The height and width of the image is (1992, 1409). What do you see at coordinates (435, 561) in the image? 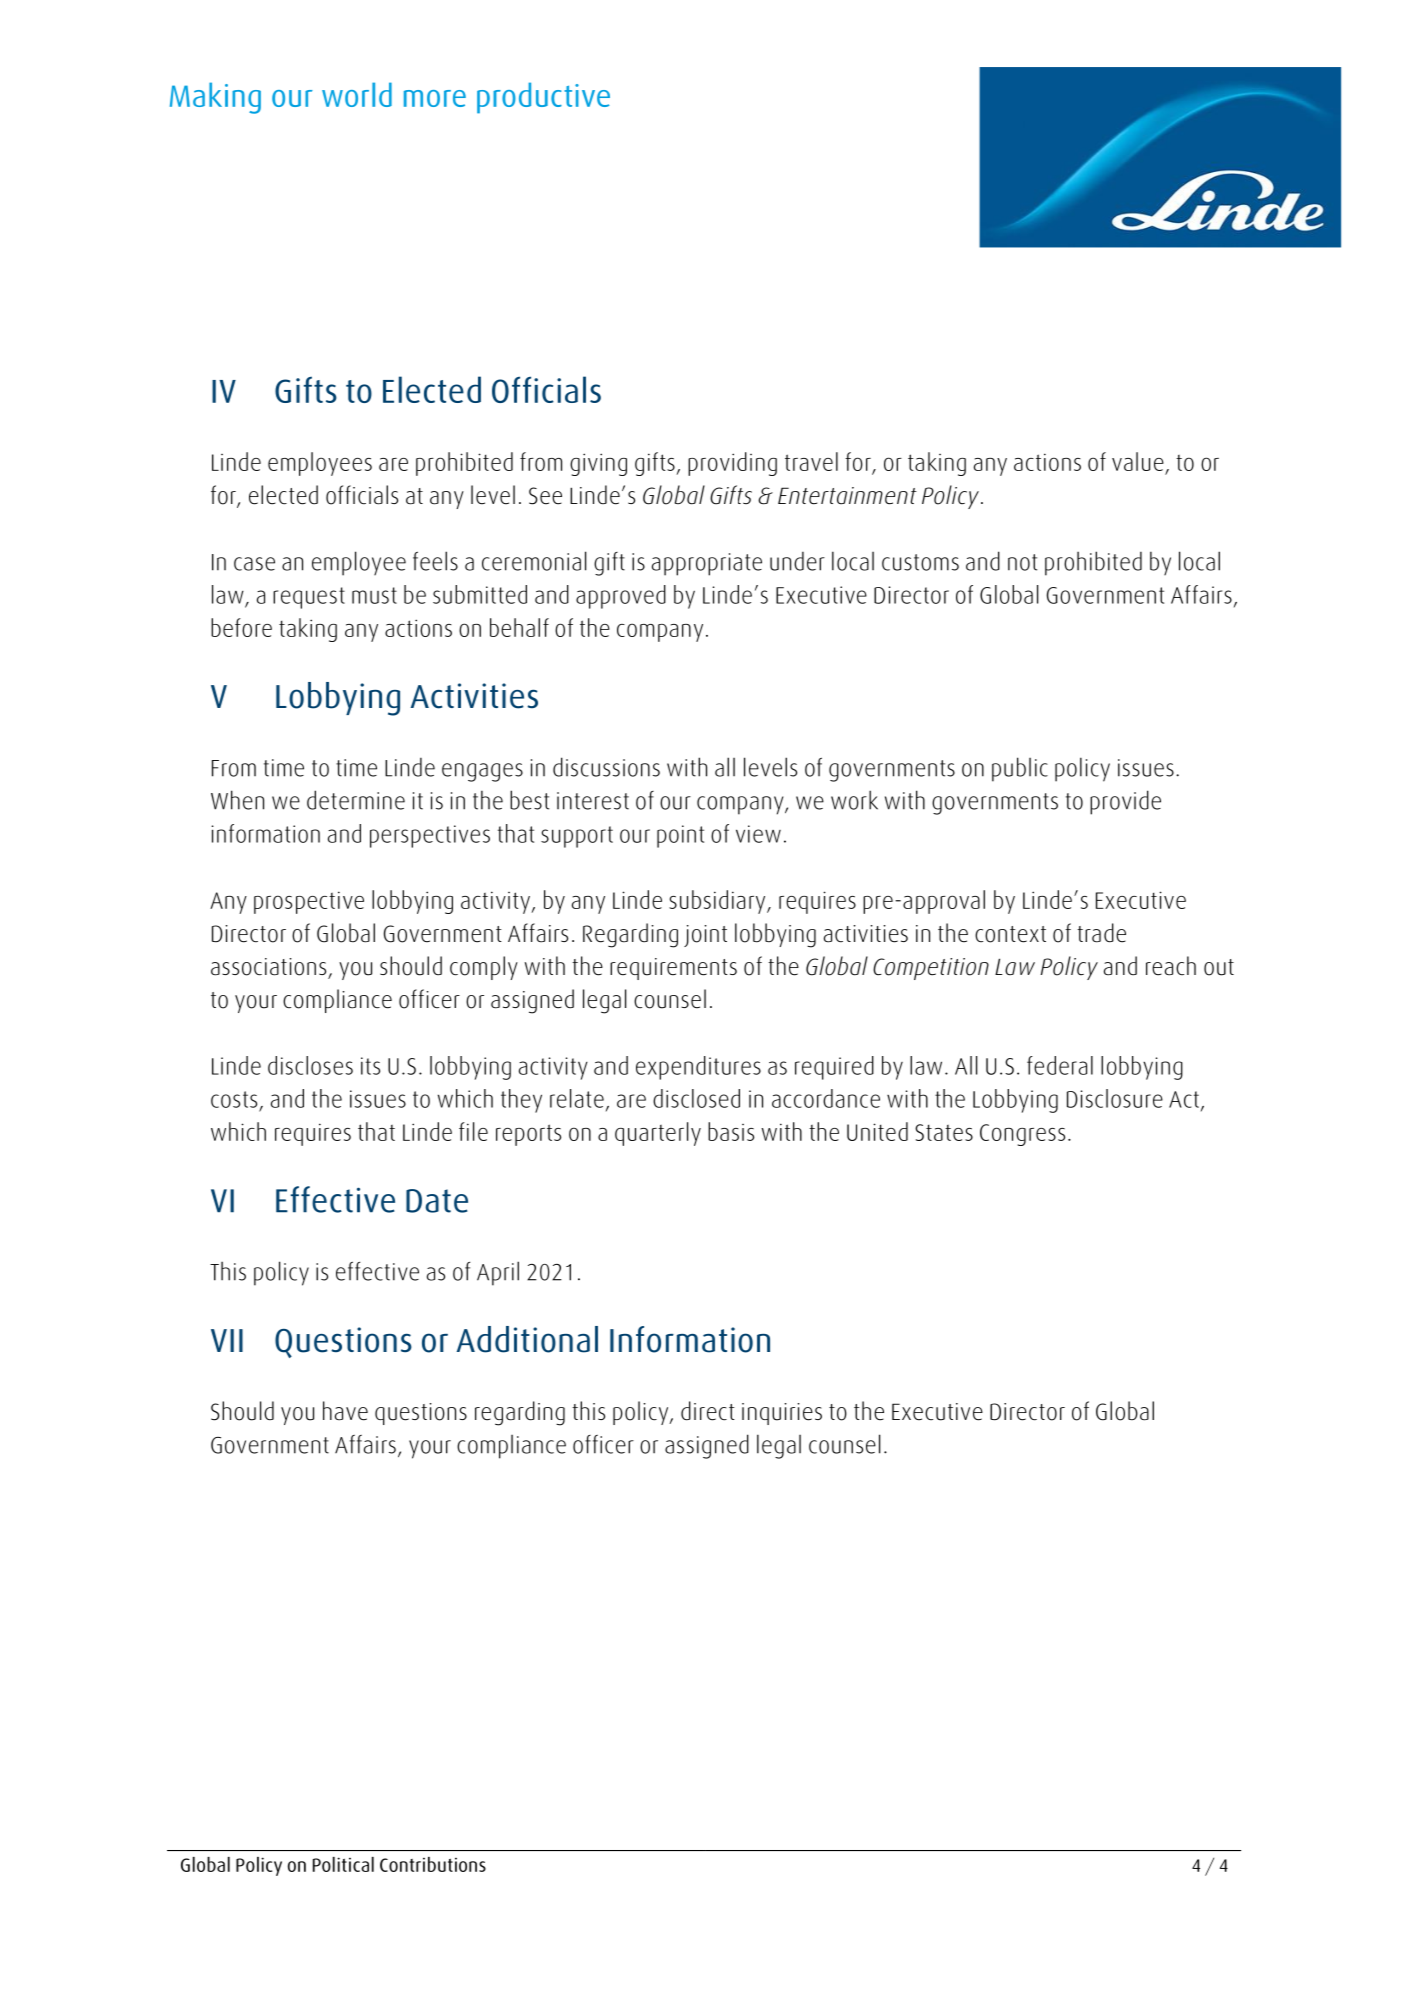
I see `feels` at bounding box center [435, 561].
